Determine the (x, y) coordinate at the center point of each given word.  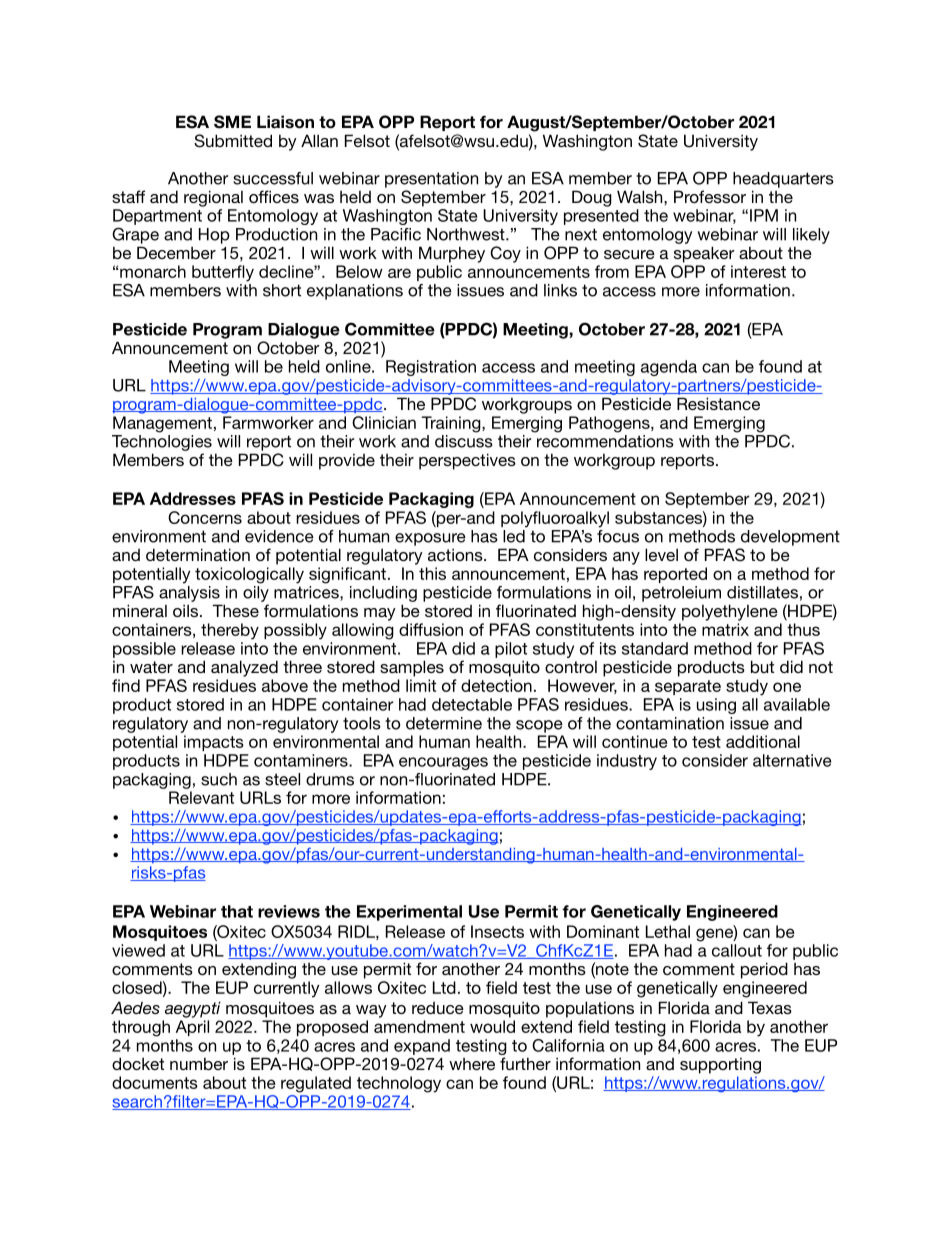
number (199, 1063)
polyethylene (730, 612)
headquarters (783, 180)
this (432, 573)
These (235, 610)
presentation (431, 180)
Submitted (233, 141)
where (472, 1064)
